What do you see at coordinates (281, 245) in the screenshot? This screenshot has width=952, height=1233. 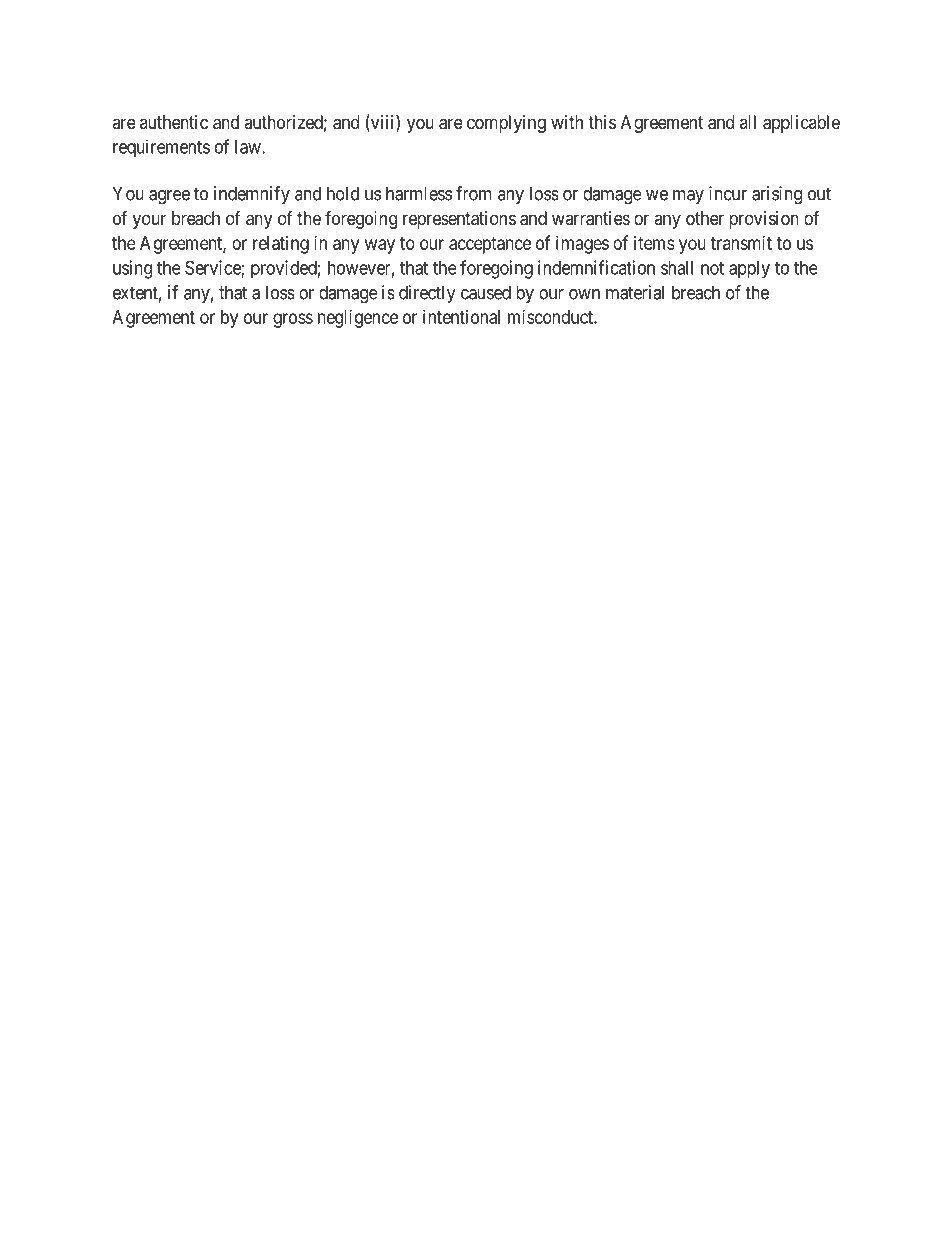 I see `relating` at bounding box center [281, 245].
